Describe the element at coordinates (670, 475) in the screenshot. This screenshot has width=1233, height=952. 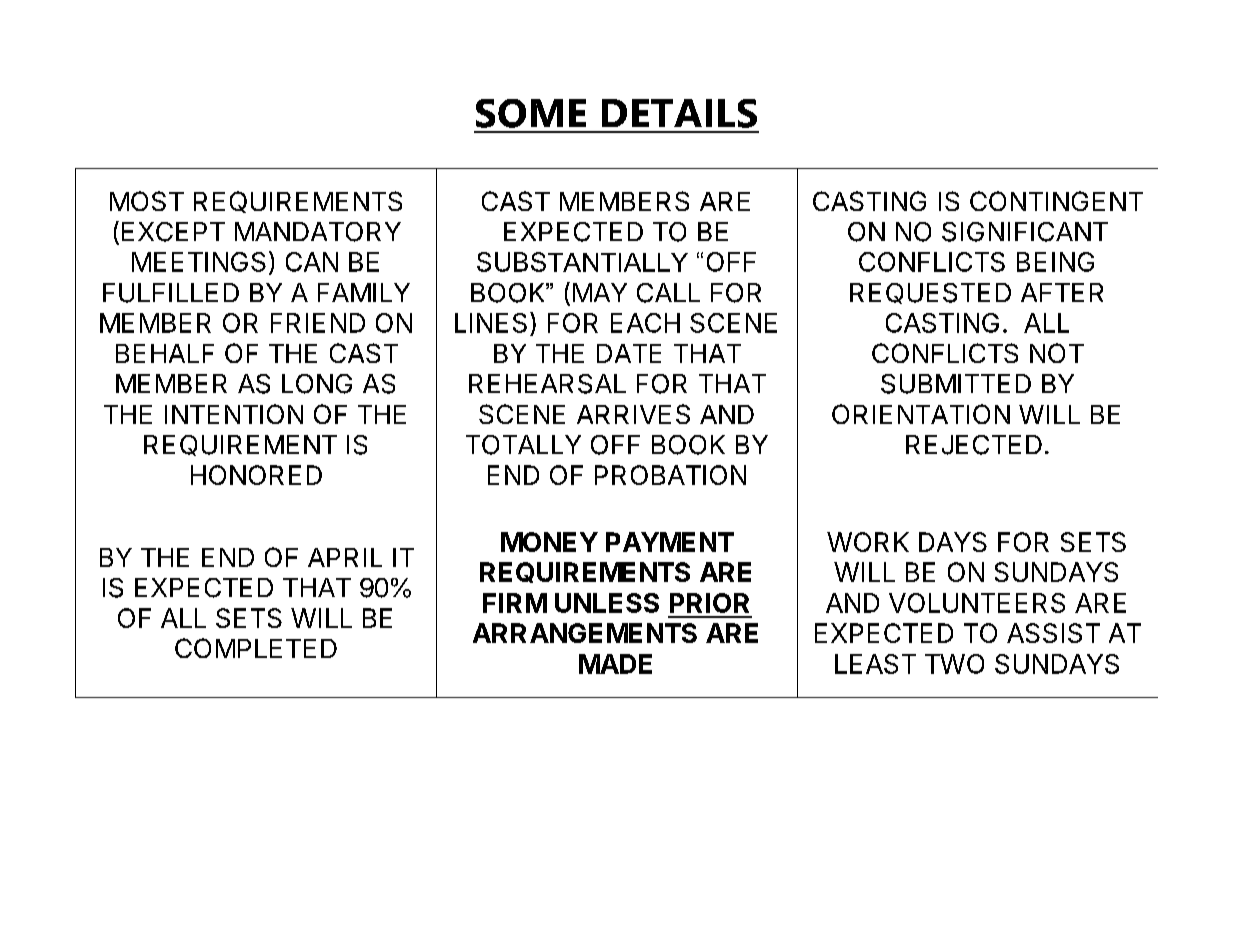
I see `PROBATION` at that location.
